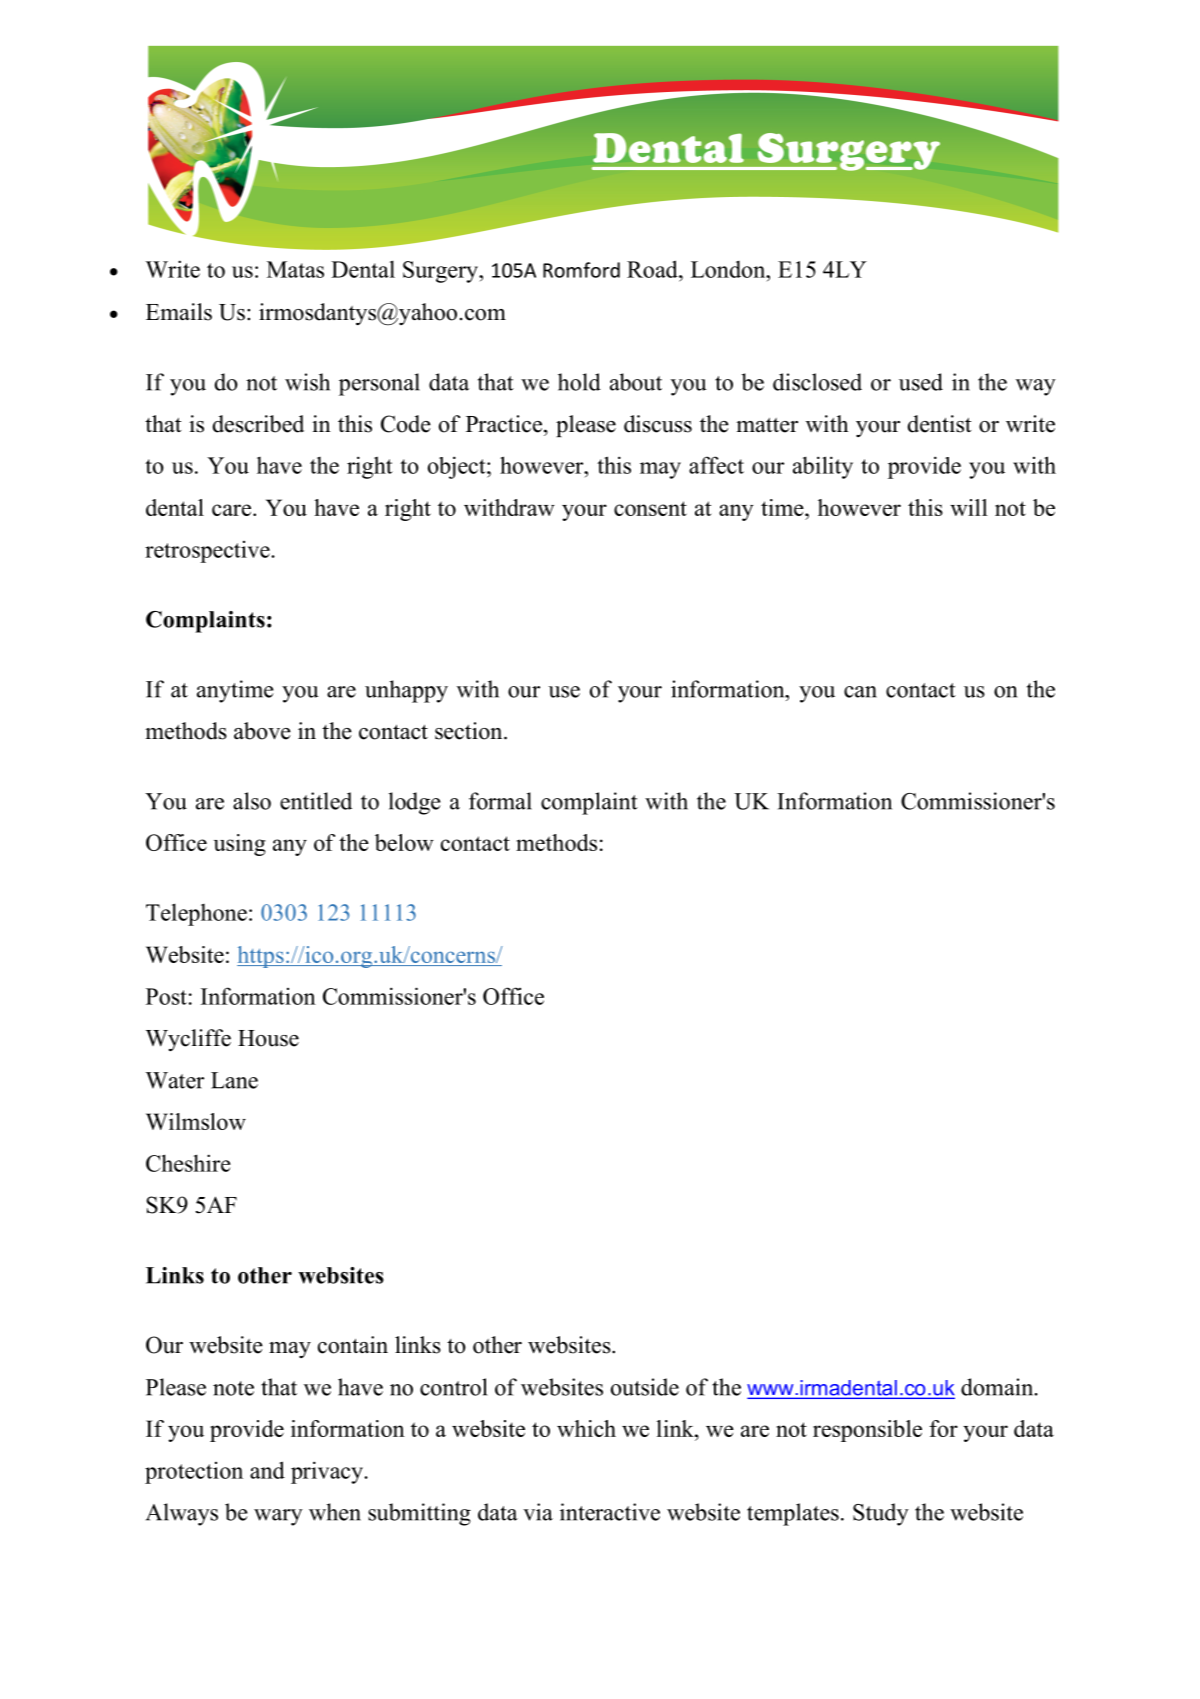  I want to click on outside, so click(645, 1387).
